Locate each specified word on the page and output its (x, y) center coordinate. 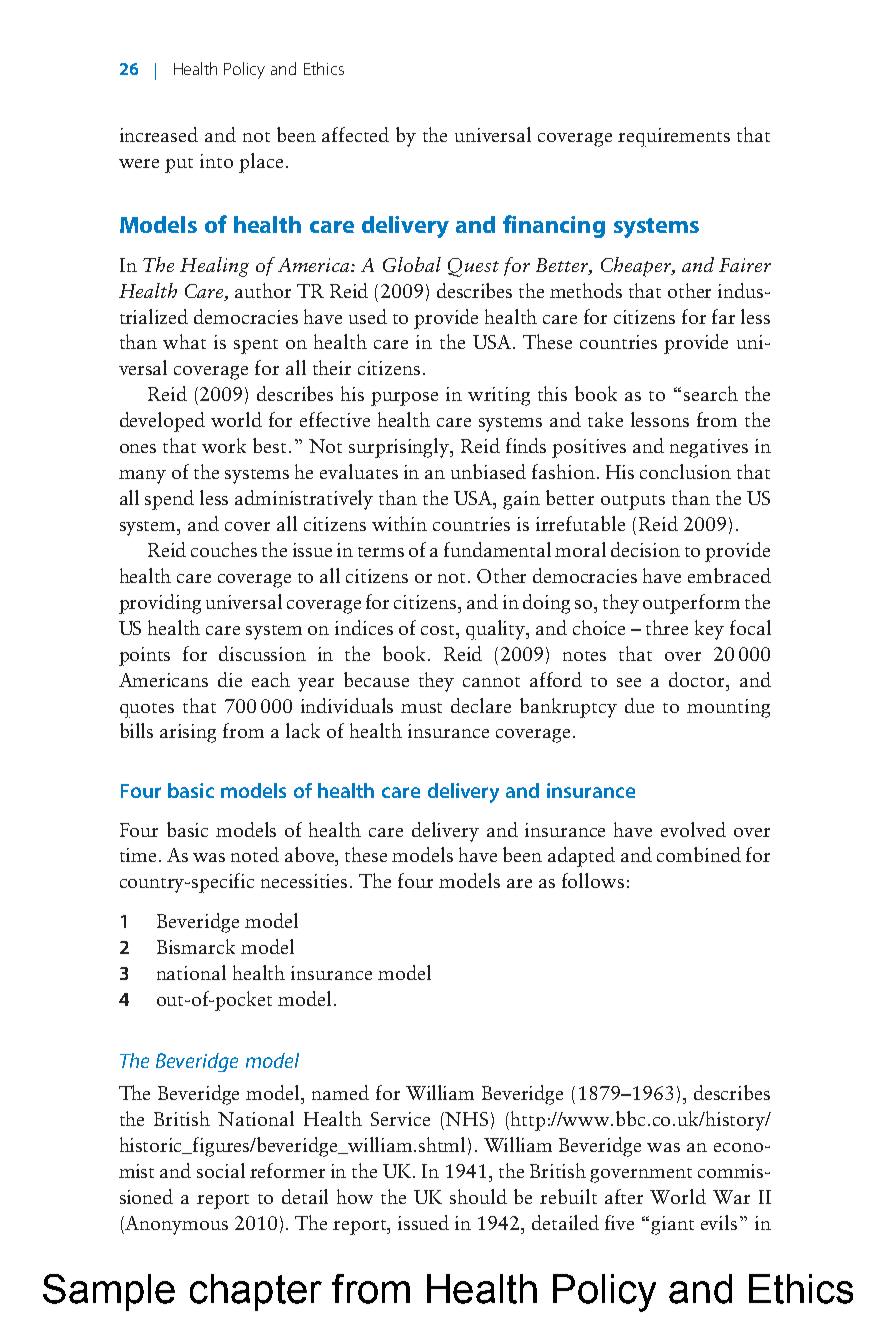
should (478, 1196)
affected (355, 134)
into (216, 161)
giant (672, 1225)
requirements (674, 137)
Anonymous (176, 1225)
